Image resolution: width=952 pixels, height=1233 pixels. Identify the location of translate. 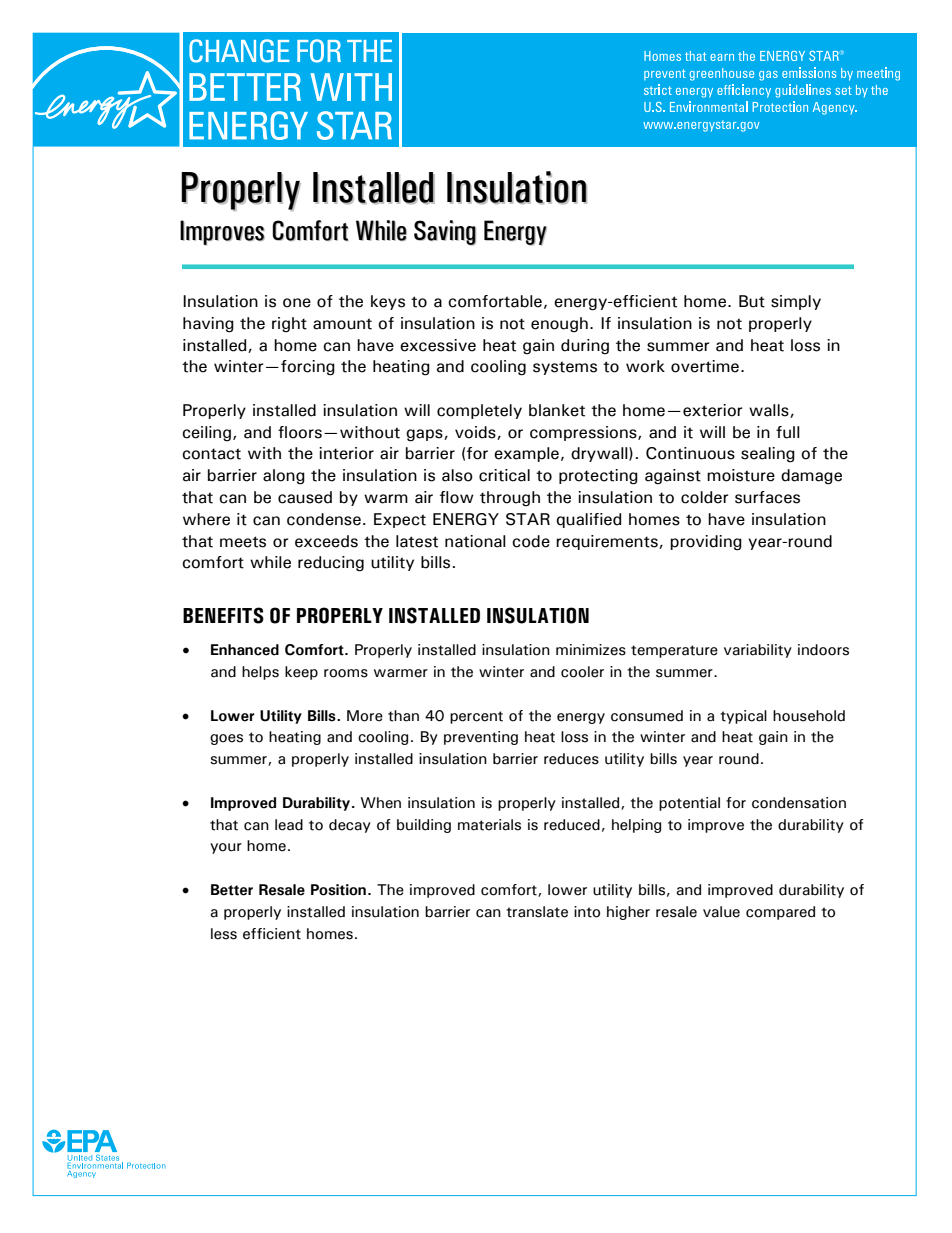
(537, 912).
